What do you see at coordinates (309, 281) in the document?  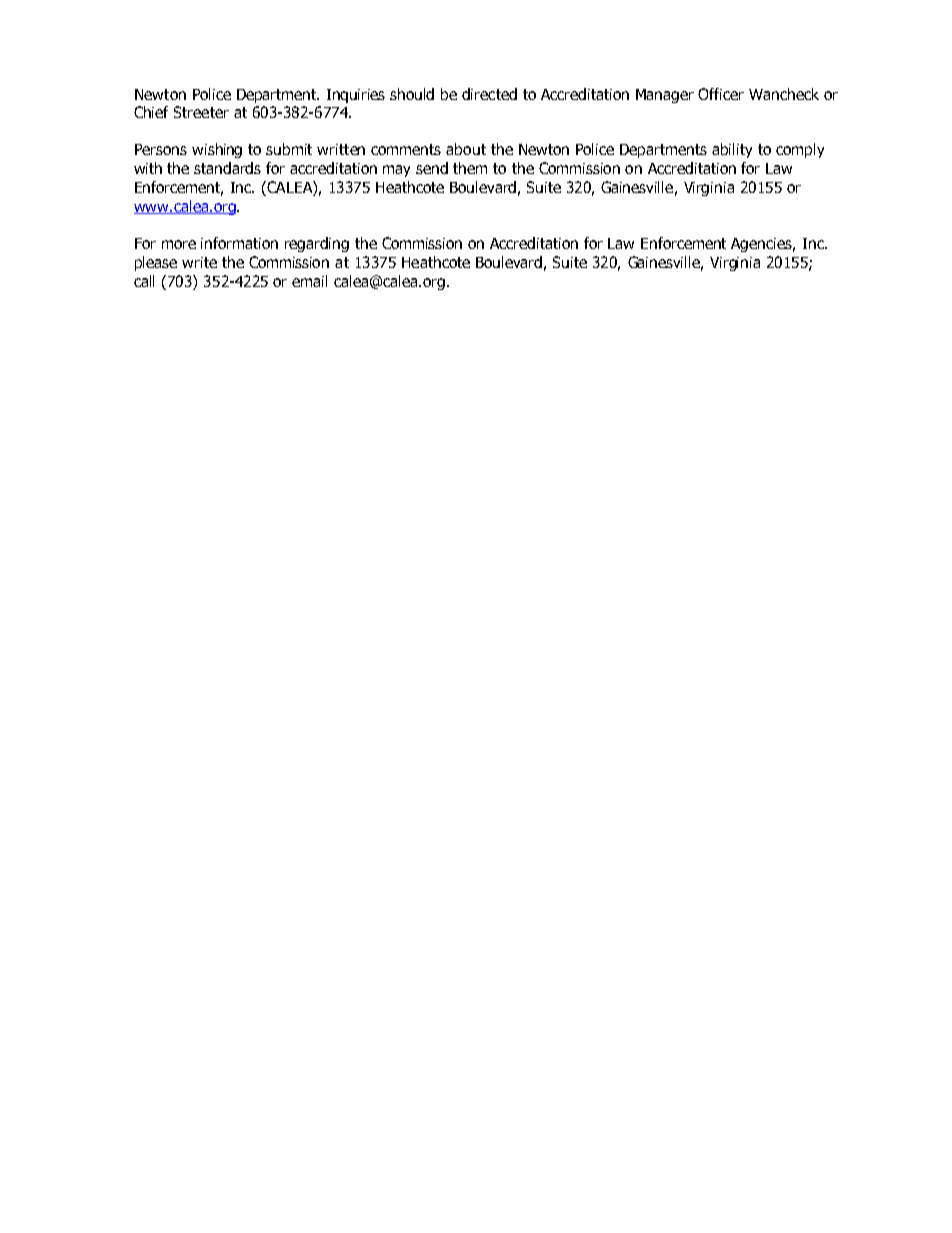 I see `email` at bounding box center [309, 281].
